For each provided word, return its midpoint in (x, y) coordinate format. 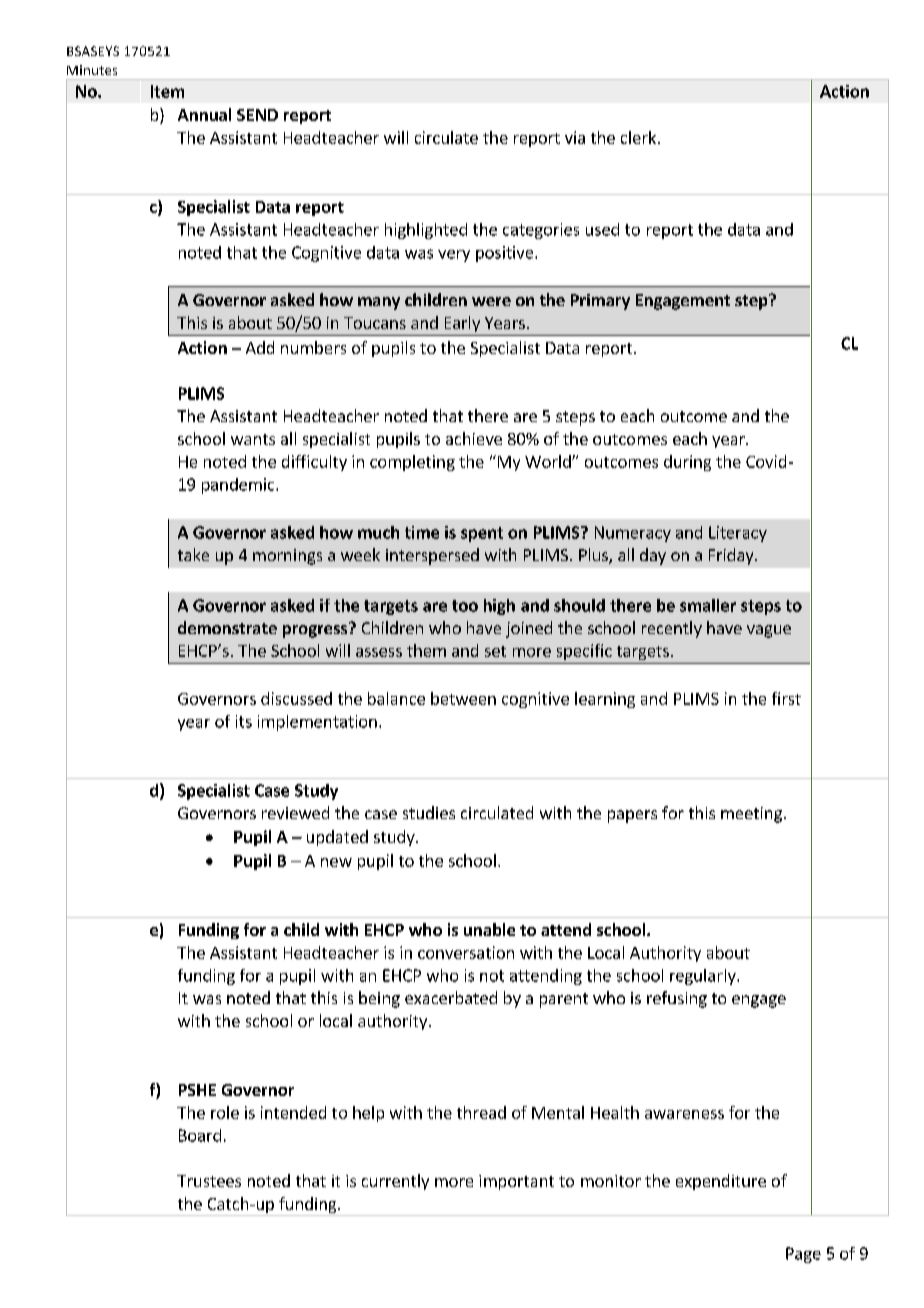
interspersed (432, 556)
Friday (732, 556)
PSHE (197, 1090)
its (244, 721)
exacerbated (451, 997)
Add (260, 347)
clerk (638, 137)
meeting (751, 815)
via (575, 137)
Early (462, 324)
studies (429, 812)
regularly (704, 977)
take (193, 554)
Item (167, 91)
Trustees (209, 1181)
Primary (600, 302)
